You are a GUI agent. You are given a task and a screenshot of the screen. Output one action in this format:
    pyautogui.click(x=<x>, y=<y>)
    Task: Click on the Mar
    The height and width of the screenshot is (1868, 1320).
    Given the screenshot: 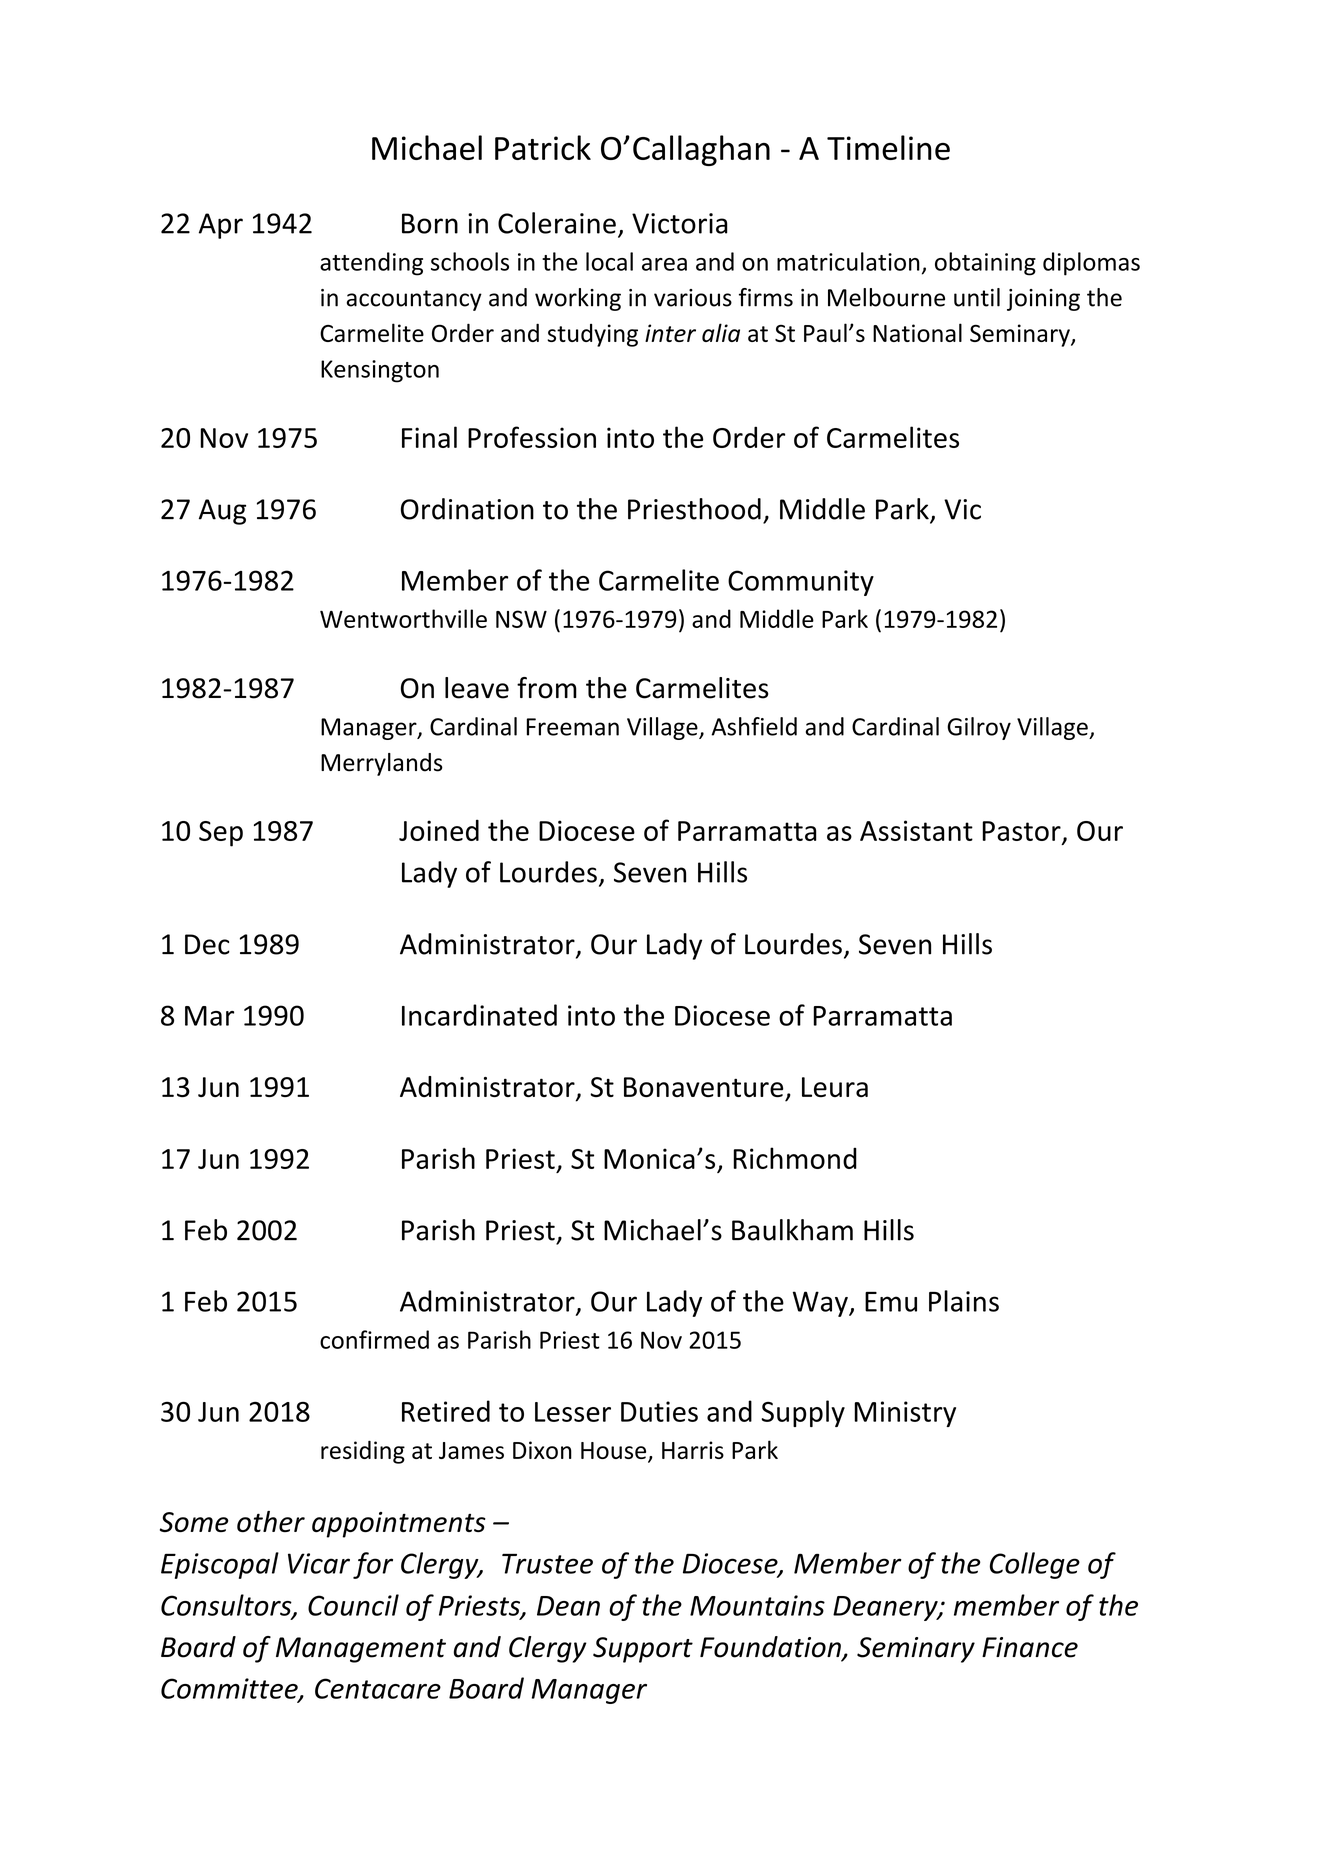 What is the action you would take?
    pyautogui.click(x=209, y=1016)
